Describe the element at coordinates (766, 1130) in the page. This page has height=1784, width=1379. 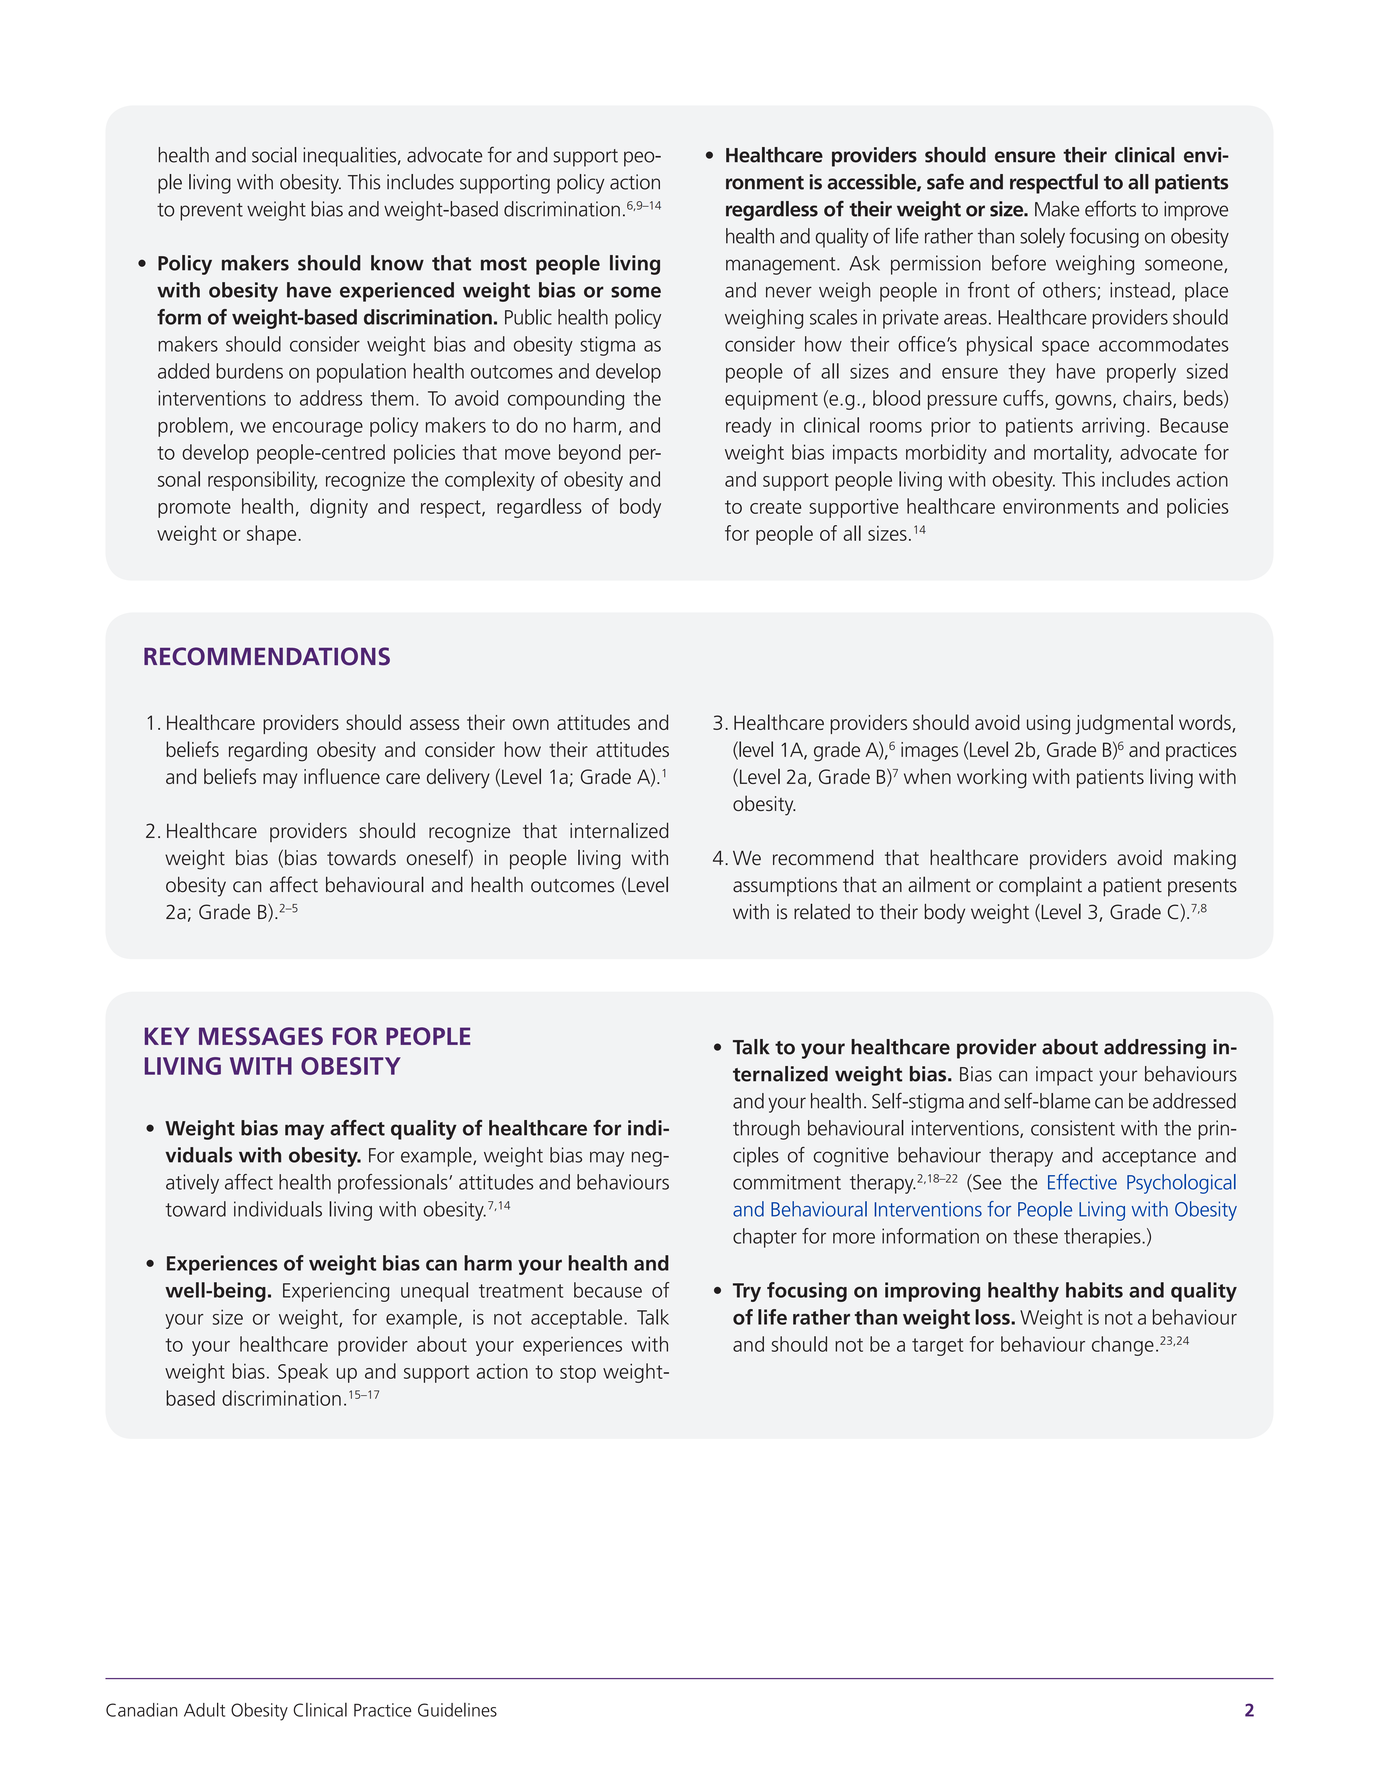
I see `through` at that location.
